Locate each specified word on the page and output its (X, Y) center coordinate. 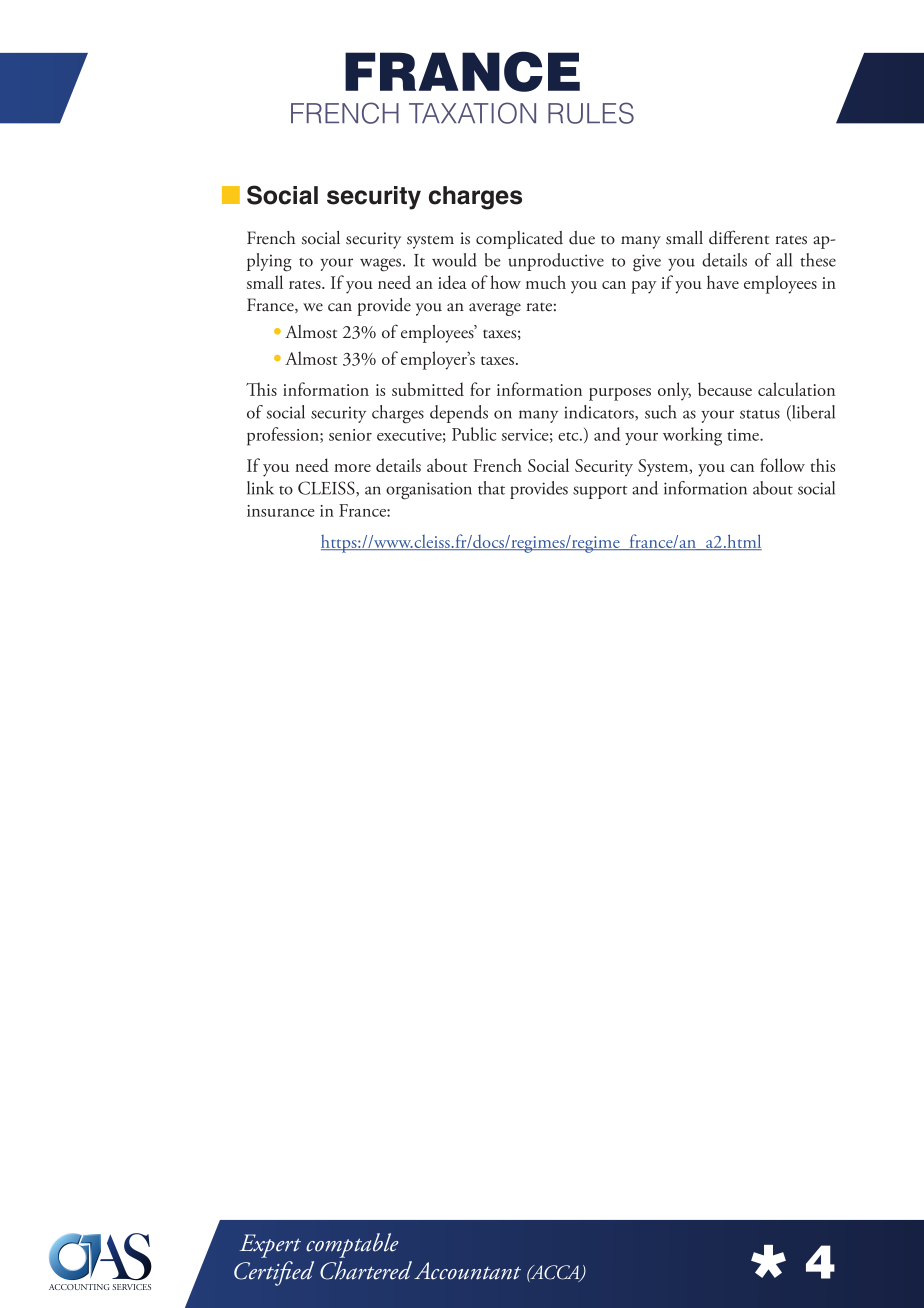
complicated (519, 240)
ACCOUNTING (79, 1287)
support (600, 492)
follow (782, 465)
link (260, 488)
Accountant (467, 1271)
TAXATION (472, 113)
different (739, 237)
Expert (270, 1246)
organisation (429, 491)
